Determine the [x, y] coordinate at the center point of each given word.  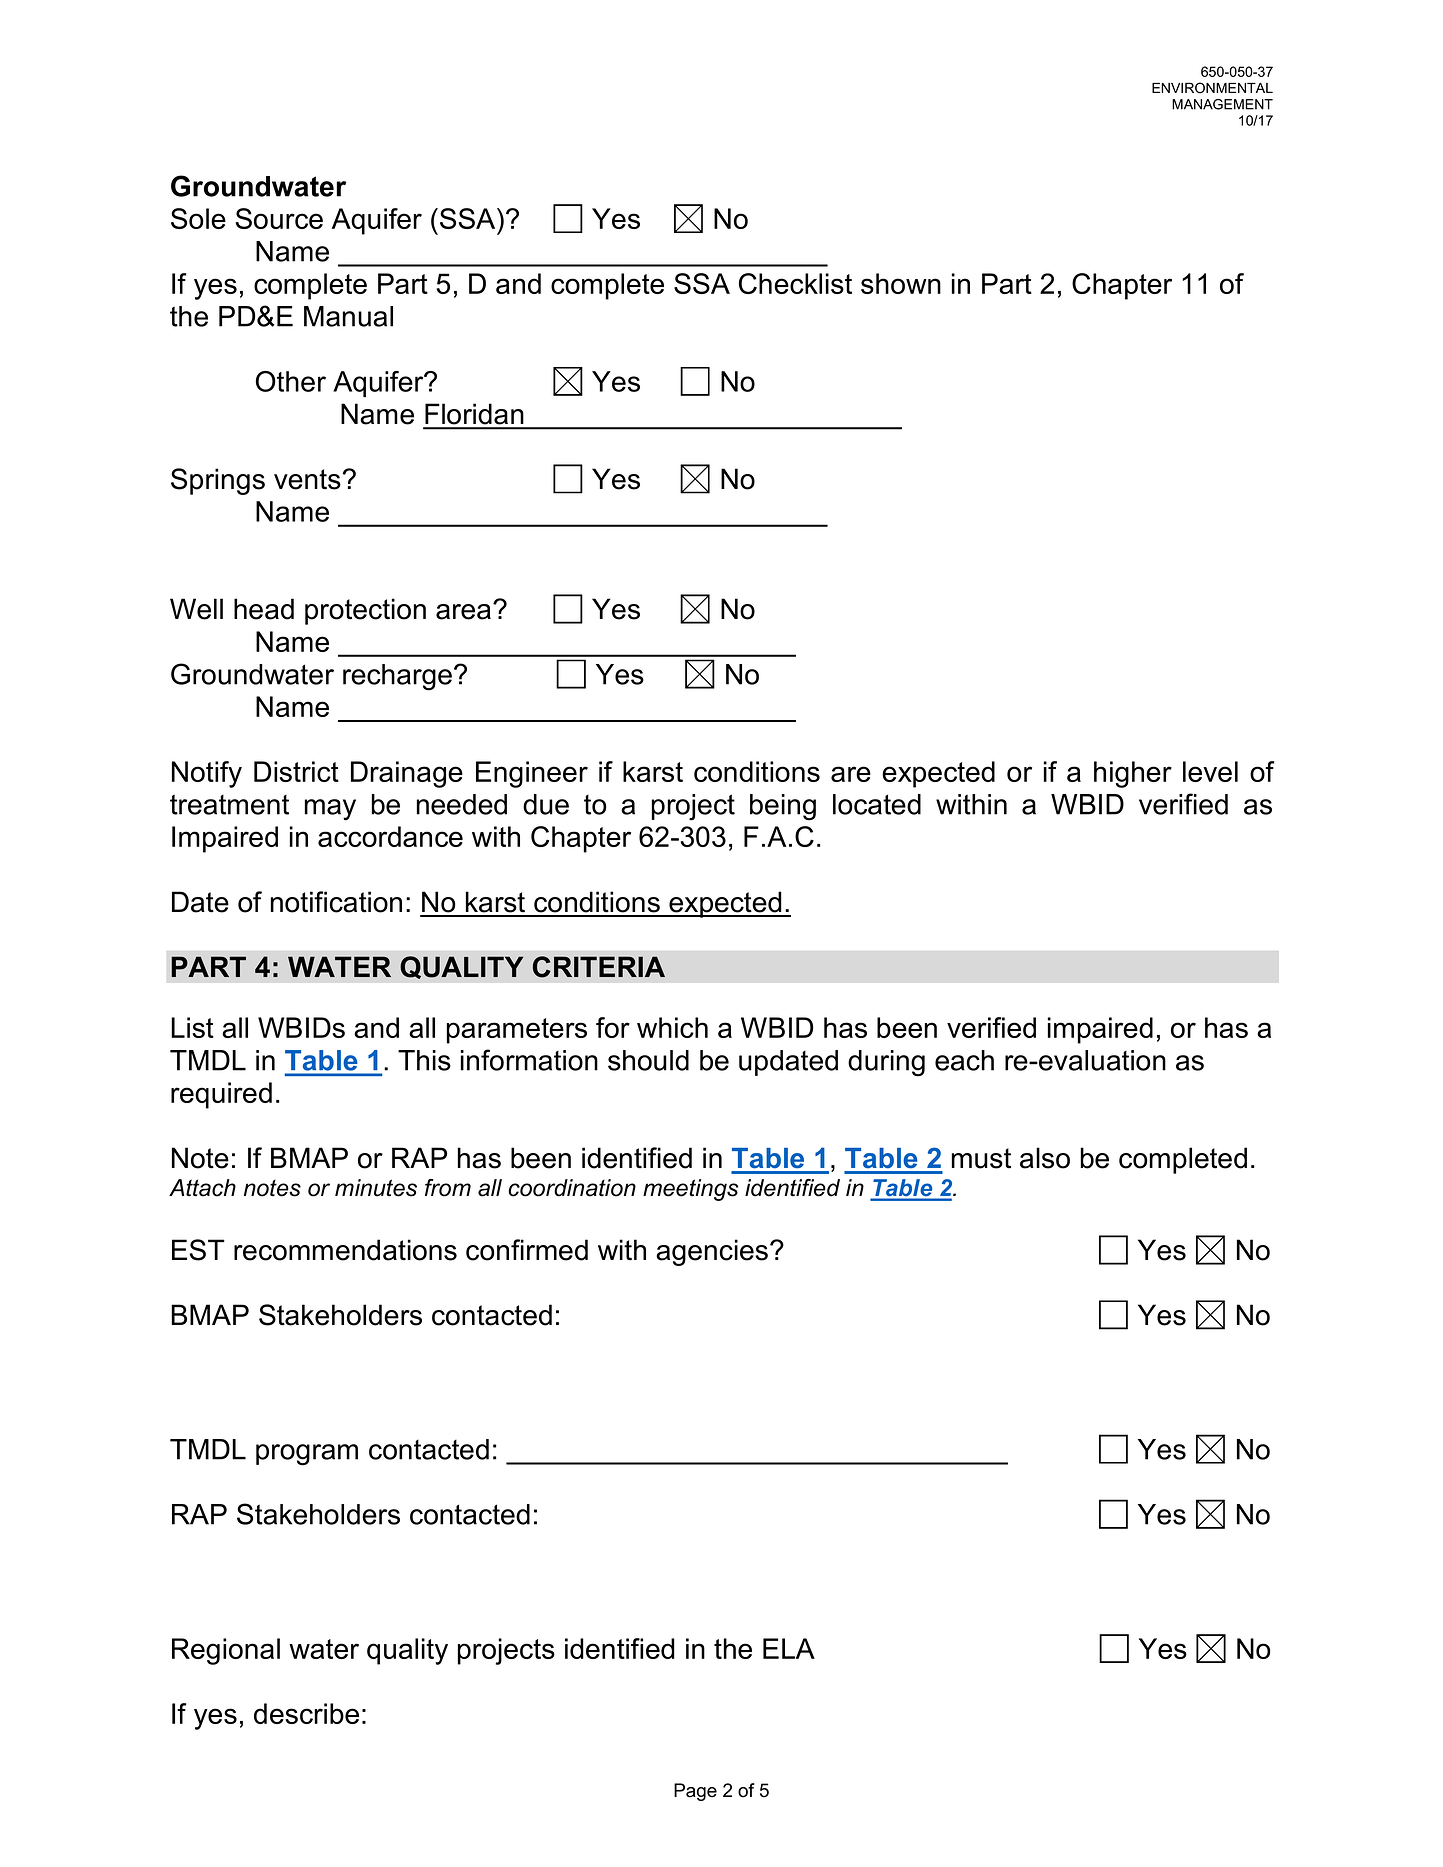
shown [901, 283]
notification [336, 902]
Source [279, 218]
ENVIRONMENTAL [1212, 88]
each [964, 1060]
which [672, 1027]
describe [306, 1713]
